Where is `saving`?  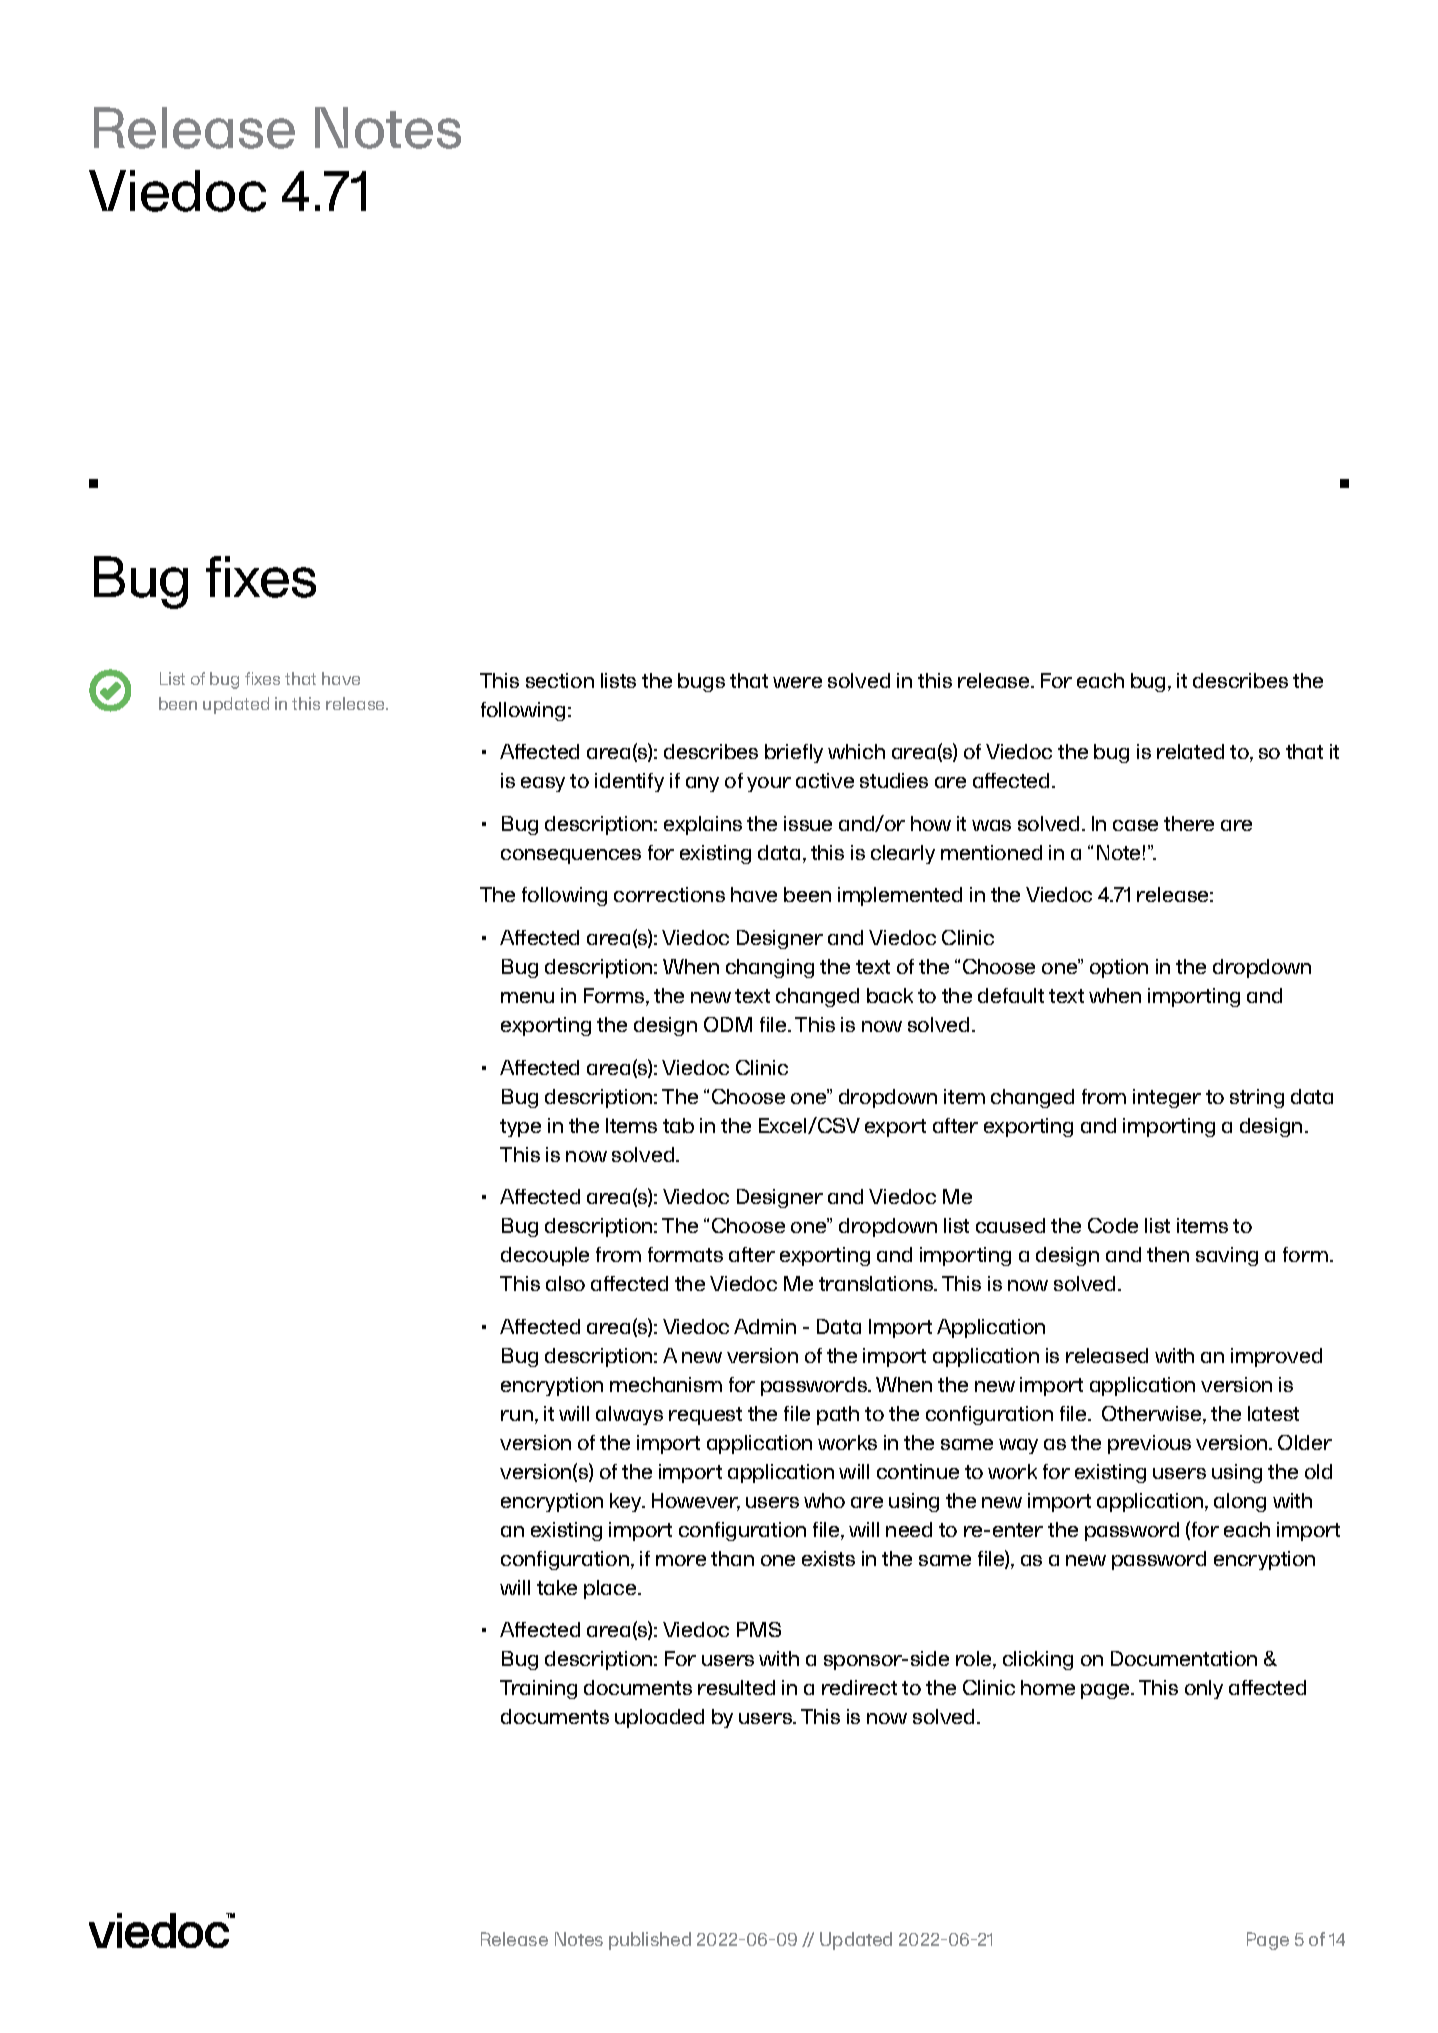 saving is located at coordinates (1227, 1256).
